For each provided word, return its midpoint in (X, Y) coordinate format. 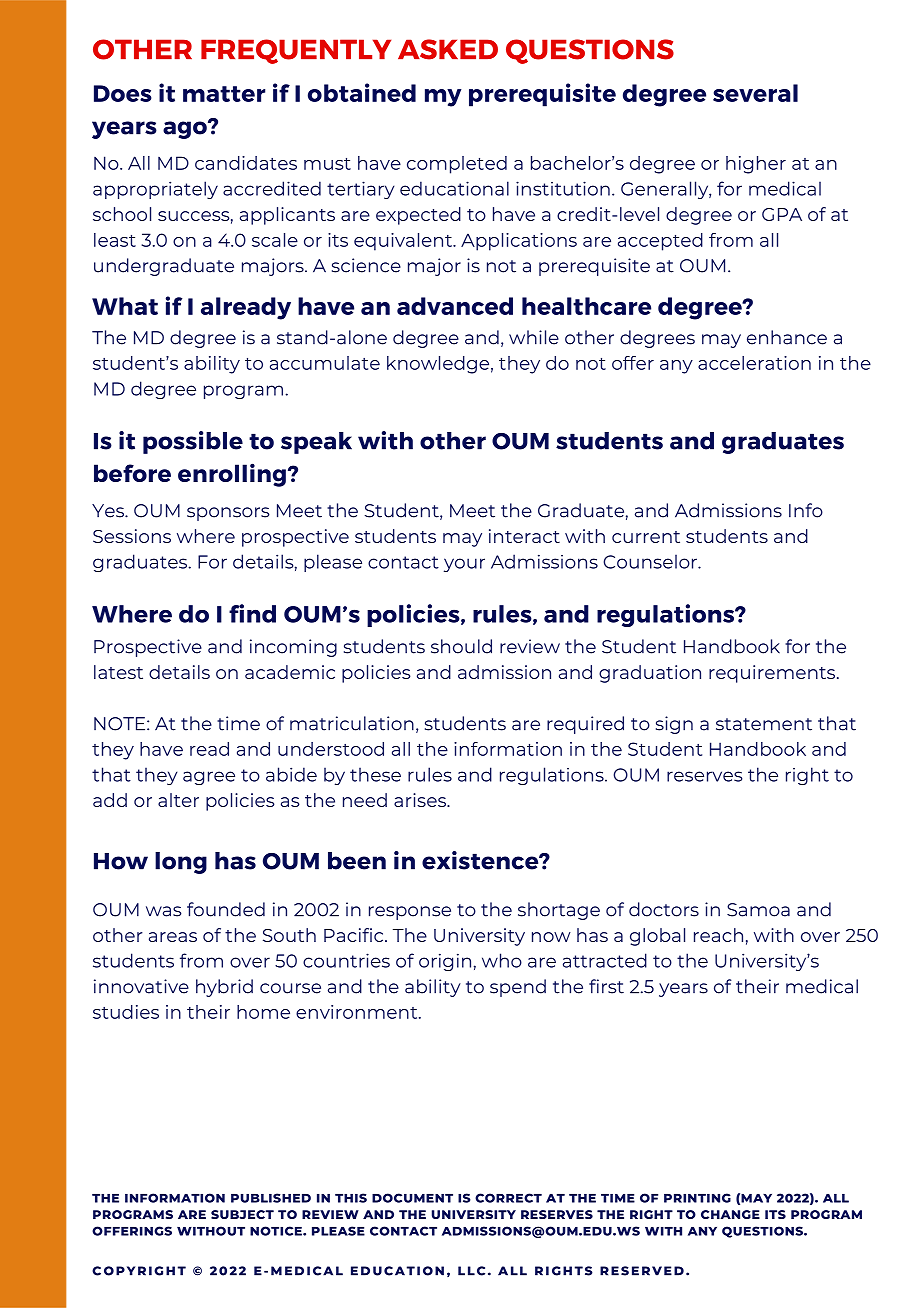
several (755, 93)
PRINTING (697, 1198)
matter (224, 94)
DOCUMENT (412, 1198)
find (252, 613)
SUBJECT (242, 1214)
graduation (650, 674)
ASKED (448, 49)
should (461, 646)
